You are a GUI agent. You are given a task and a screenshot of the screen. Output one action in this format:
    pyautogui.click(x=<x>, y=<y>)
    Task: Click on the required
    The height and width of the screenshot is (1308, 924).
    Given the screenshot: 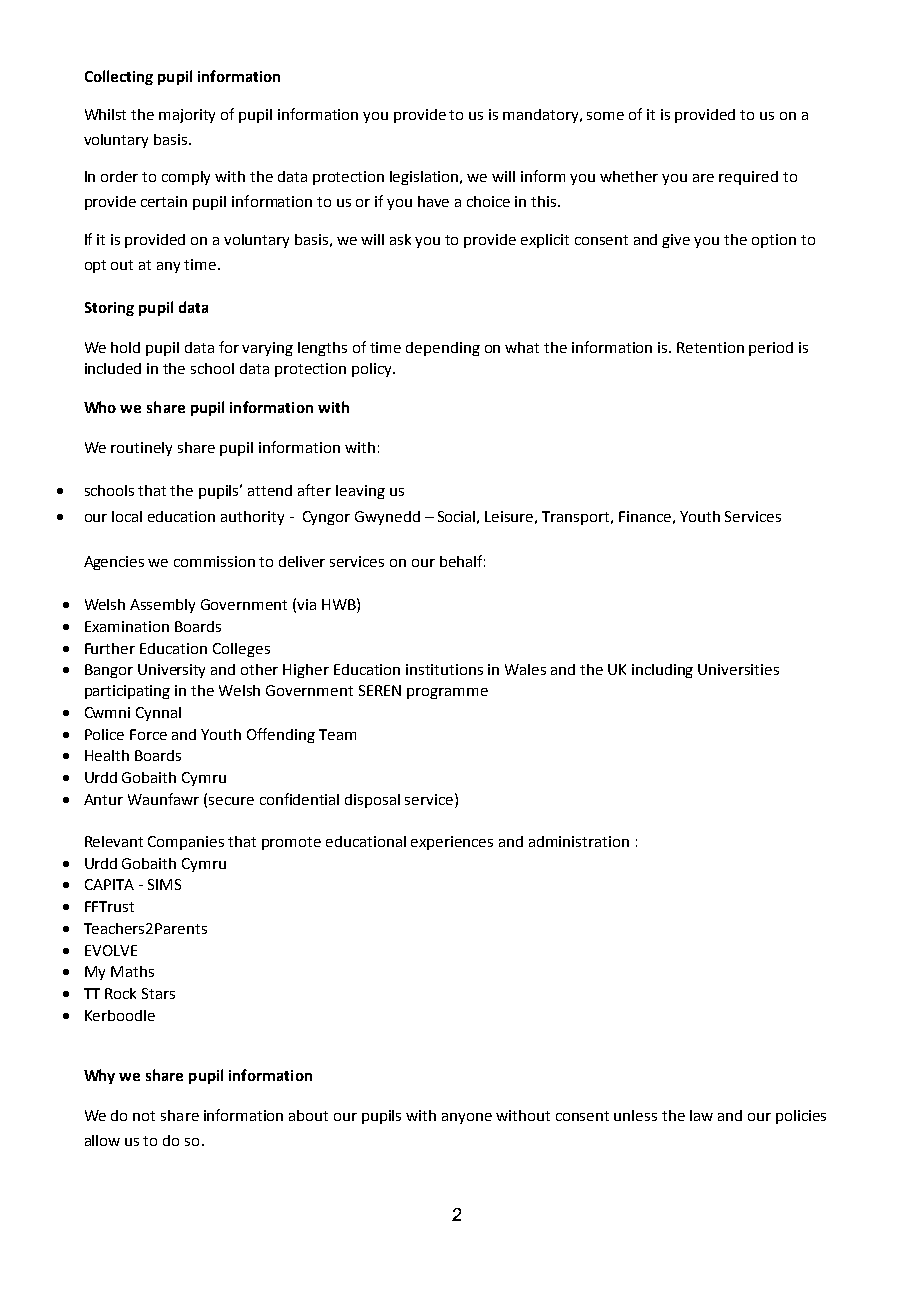 What is the action you would take?
    pyautogui.click(x=748, y=178)
